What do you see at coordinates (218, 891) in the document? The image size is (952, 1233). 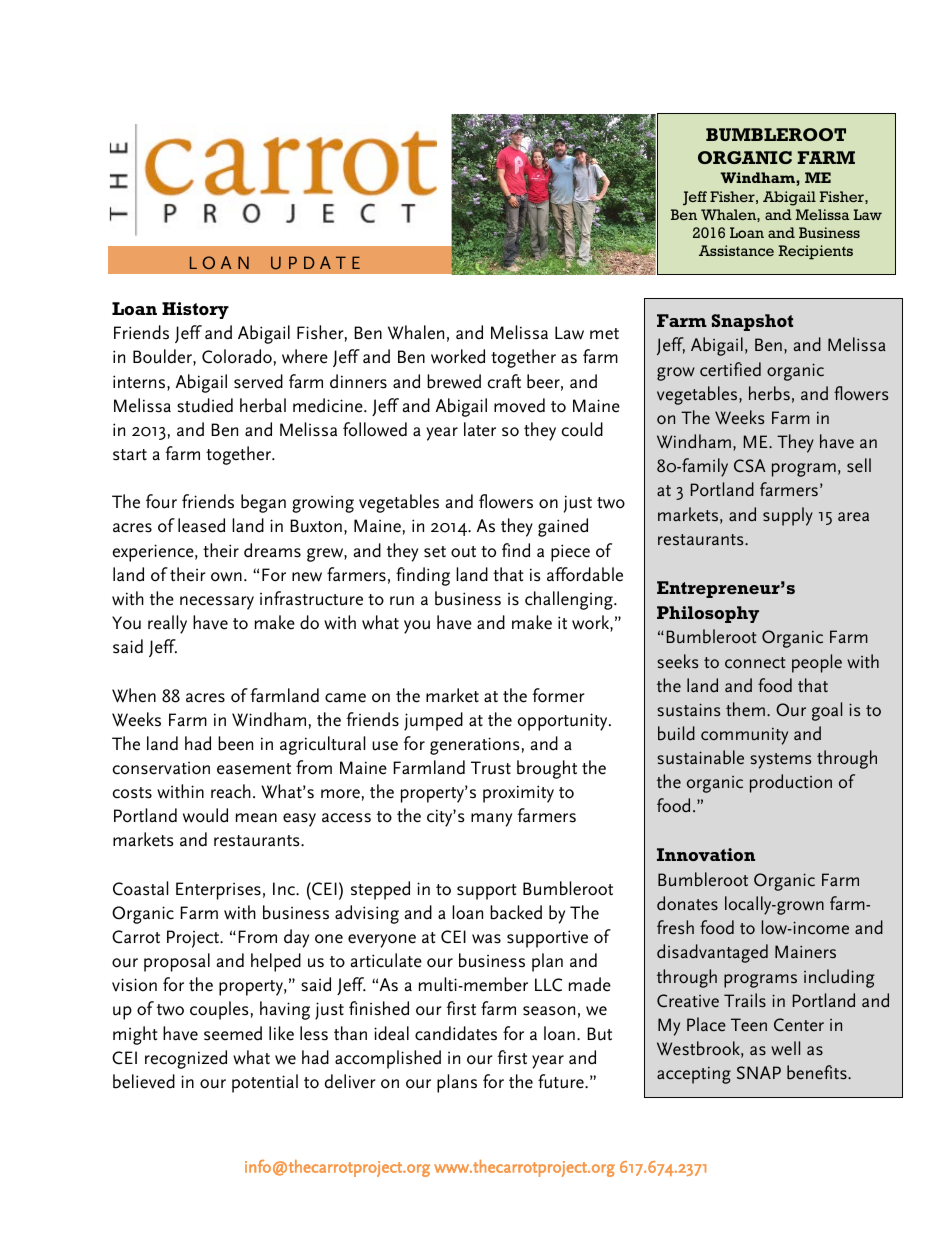 I see `Enterprises` at bounding box center [218, 891].
